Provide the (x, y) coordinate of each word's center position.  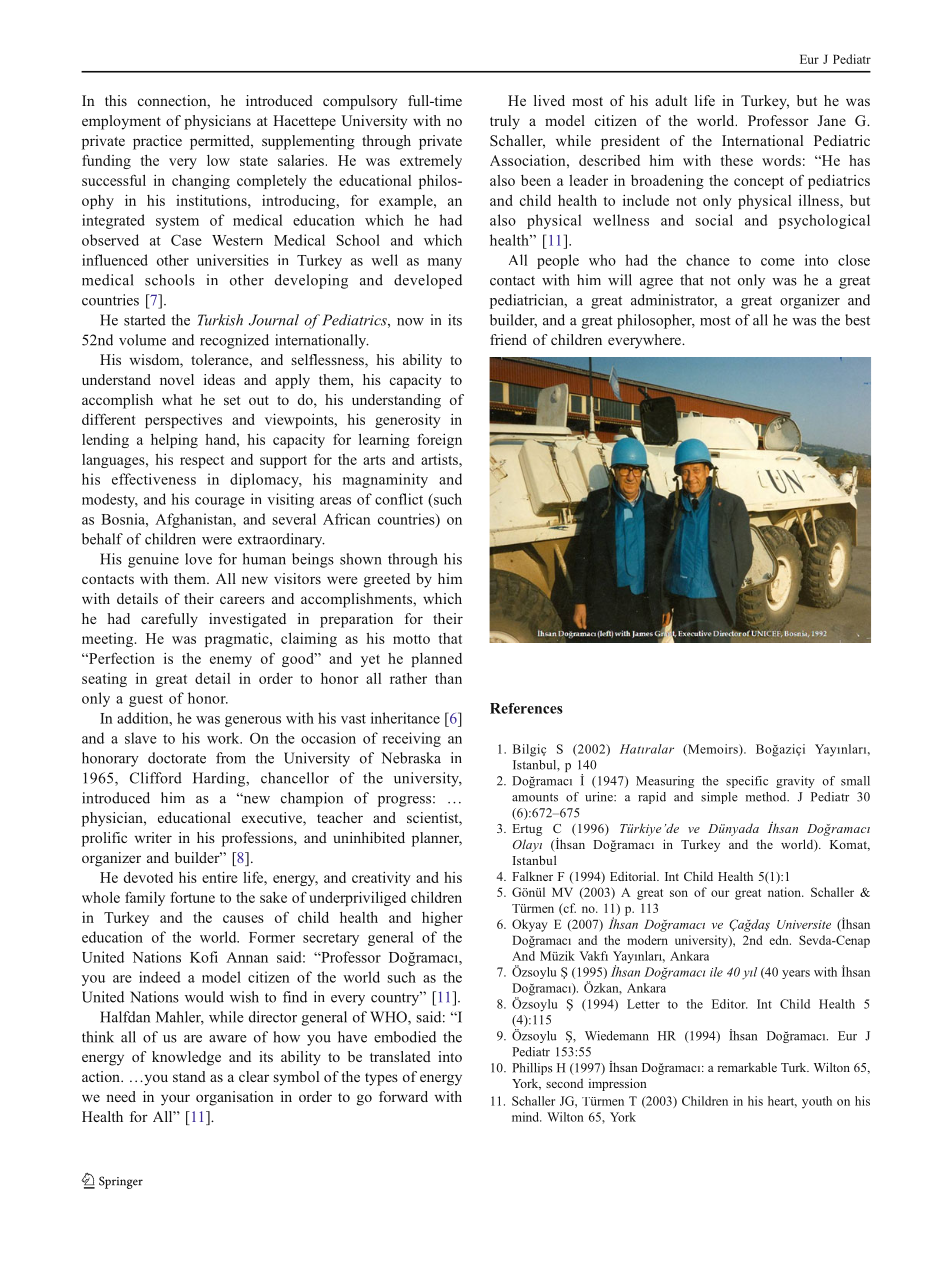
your (175, 1100)
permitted (221, 142)
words (781, 160)
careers (242, 600)
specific (747, 782)
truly (505, 122)
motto (411, 639)
